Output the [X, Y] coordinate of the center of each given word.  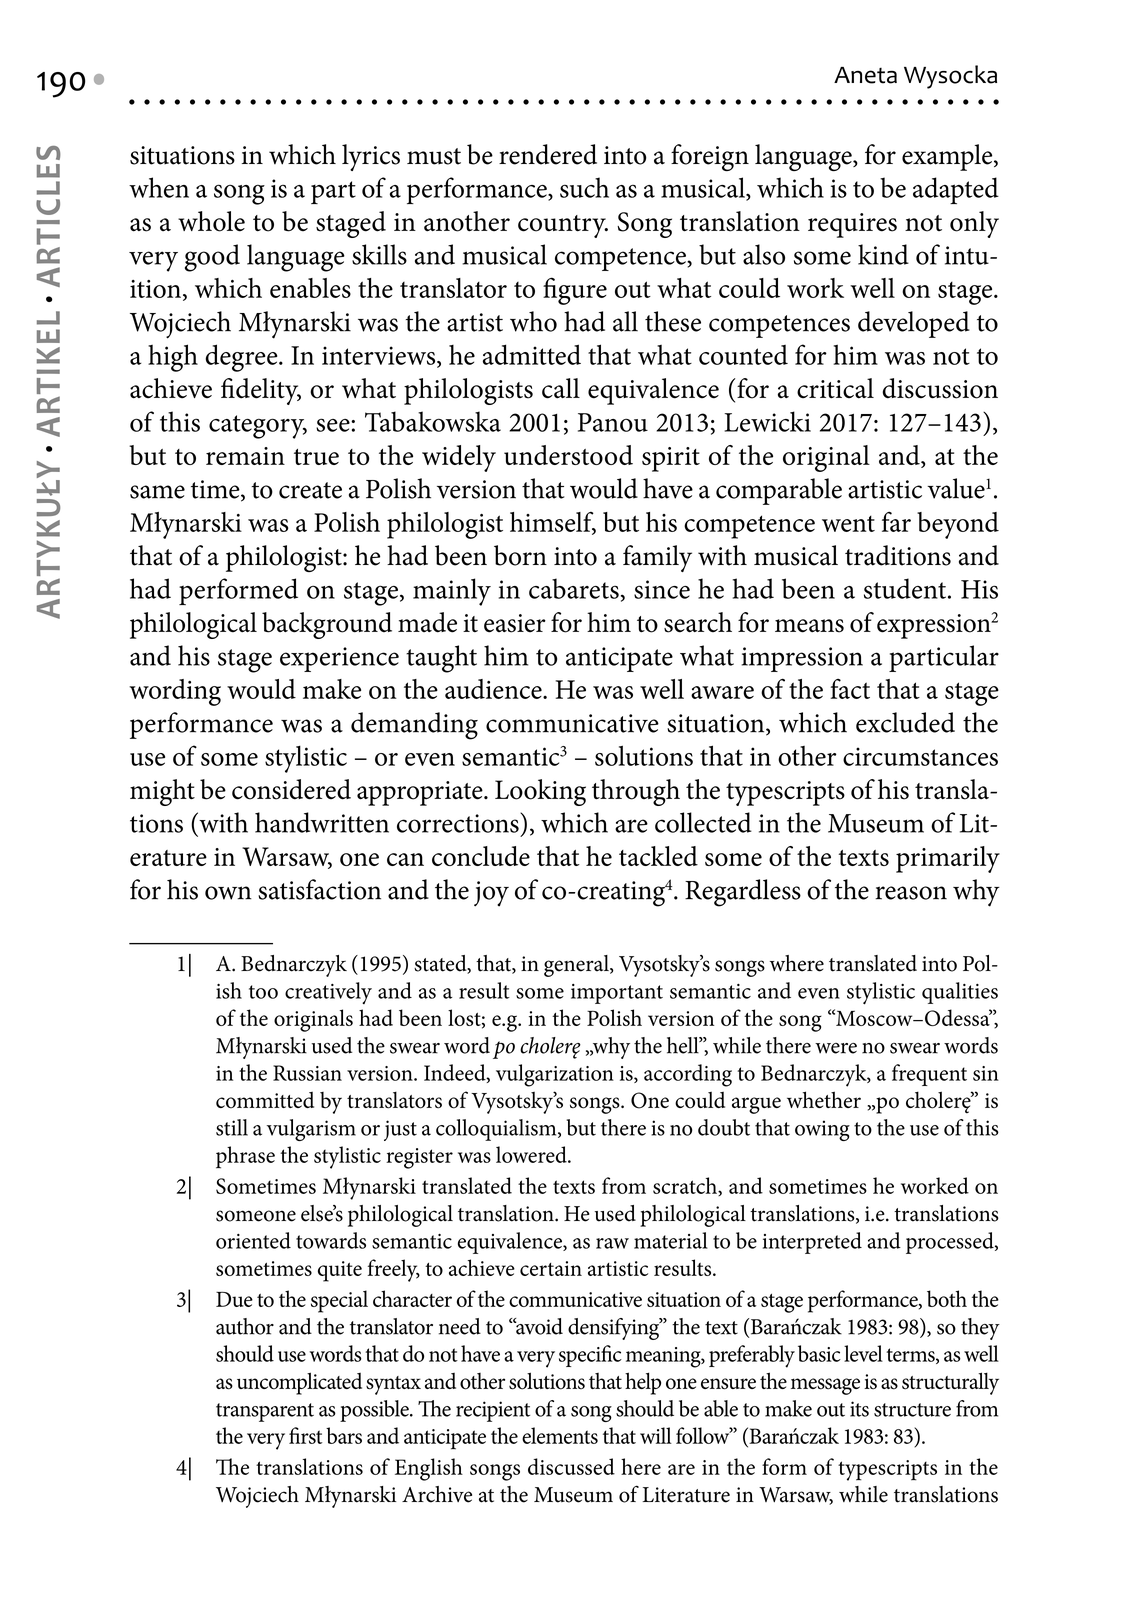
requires [852, 225]
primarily [948, 859]
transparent [265, 1412]
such [584, 187]
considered [291, 789]
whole [211, 221]
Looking [540, 792]
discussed [571, 1466]
